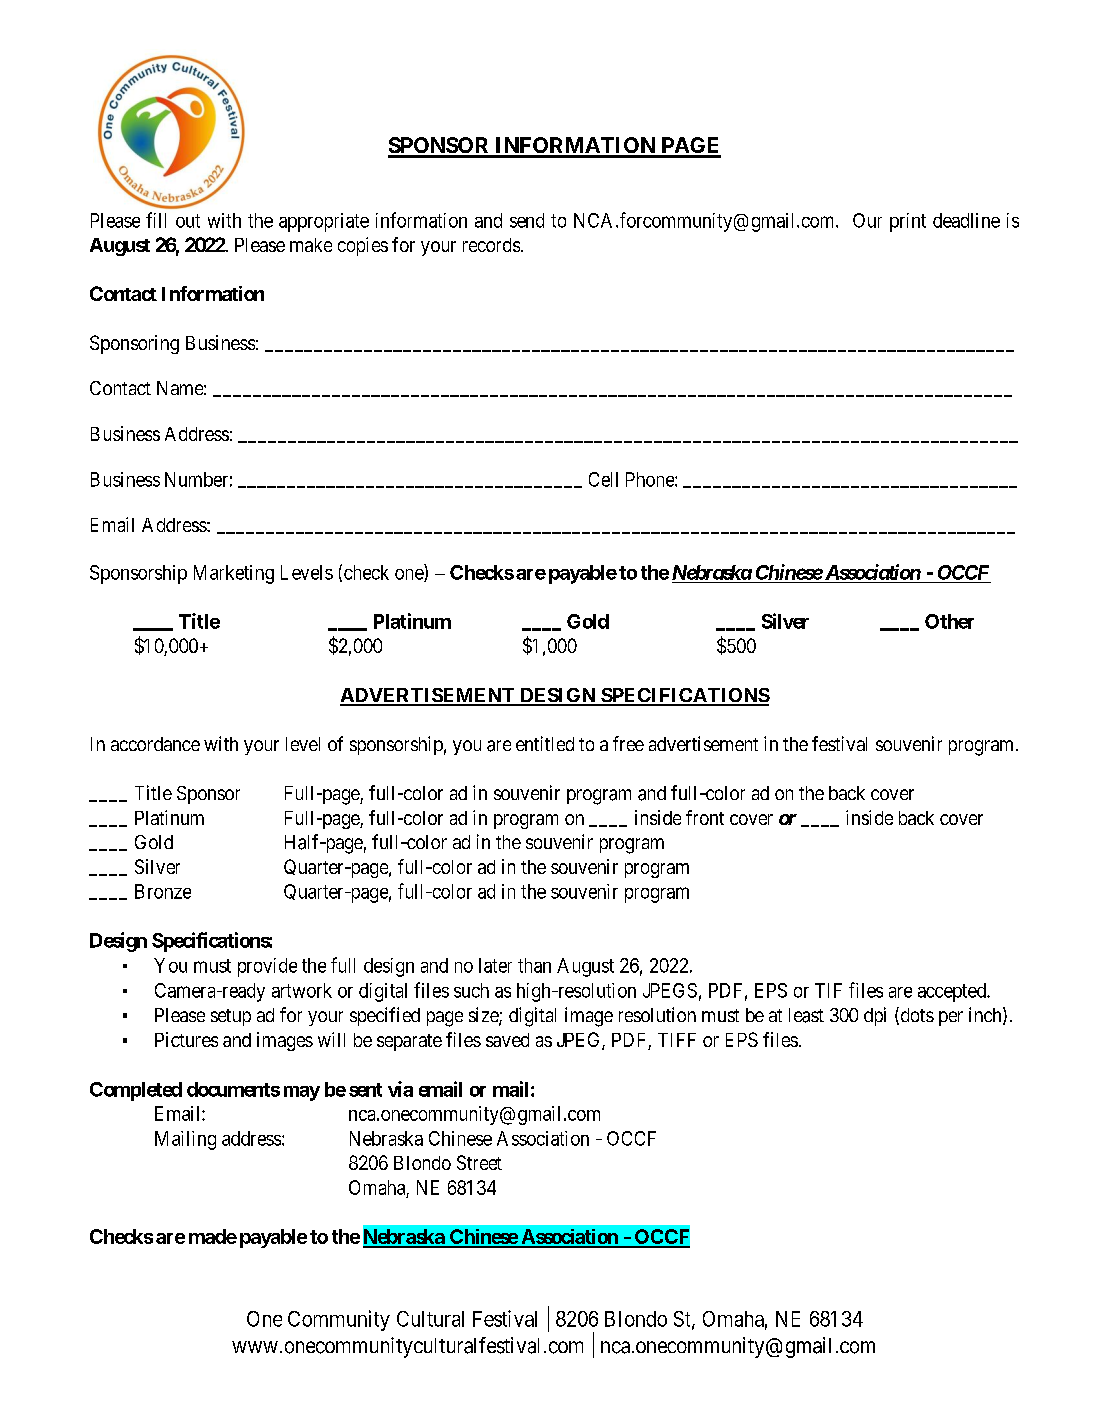 This screenshot has height=1424, width=1100. What do you see at coordinates (908, 222) in the screenshot?
I see `print` at bounding box center [908, 222].
